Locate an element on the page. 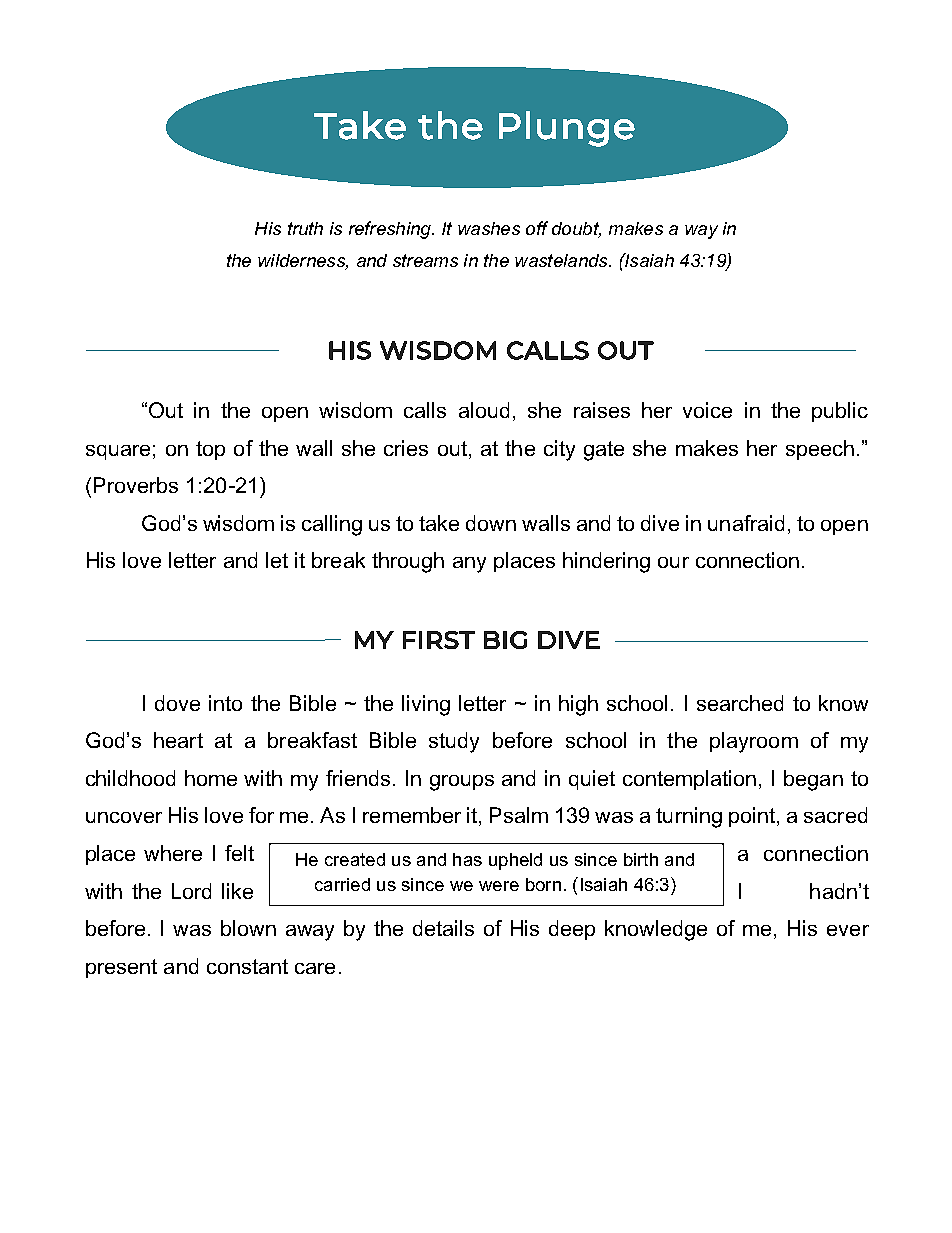 Image resolution: width=952 pixels, height=1233 pixels. truth is located at coordinates (305, 228).
